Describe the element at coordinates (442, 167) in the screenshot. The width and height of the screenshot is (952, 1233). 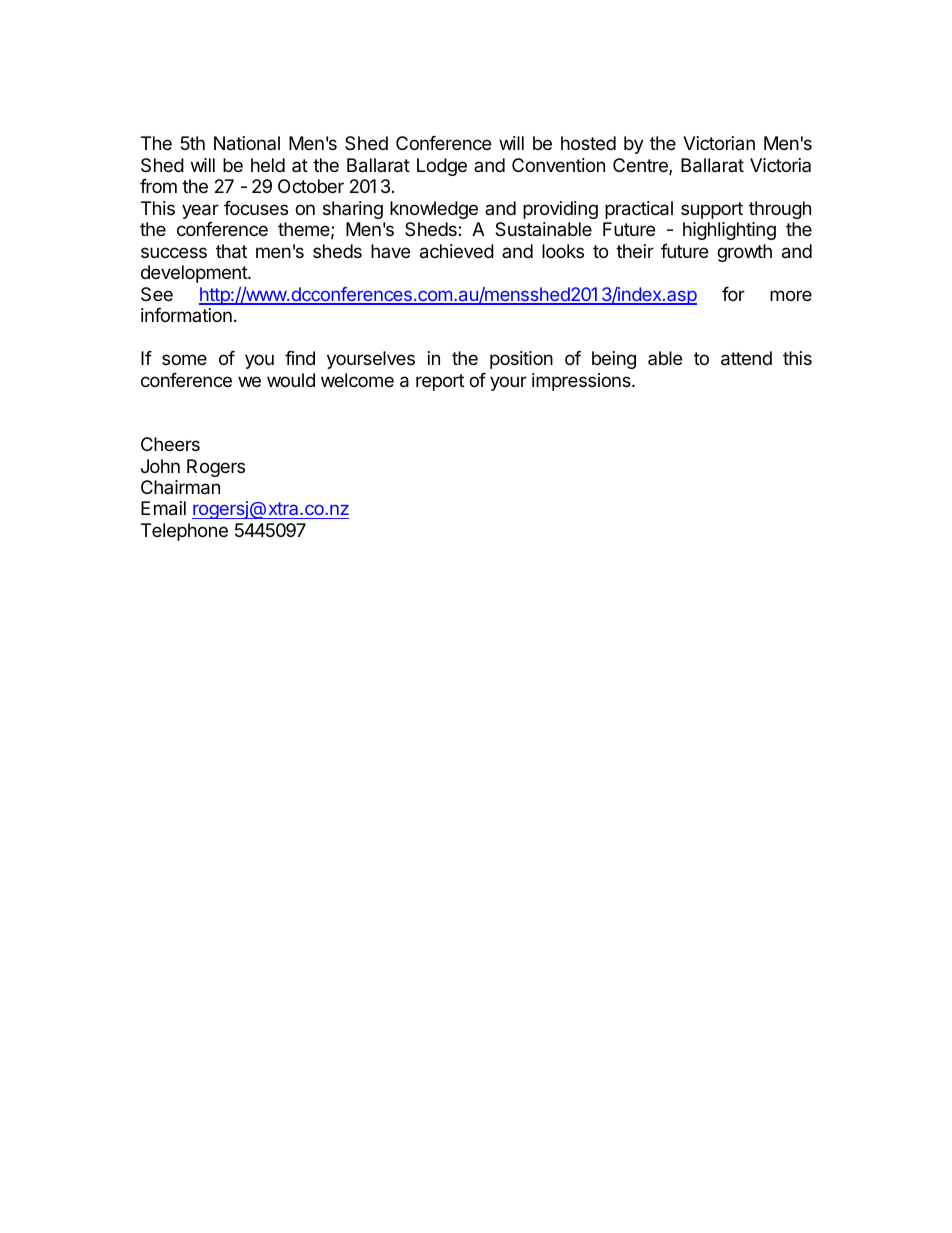
I see `Lodge` at that location.
